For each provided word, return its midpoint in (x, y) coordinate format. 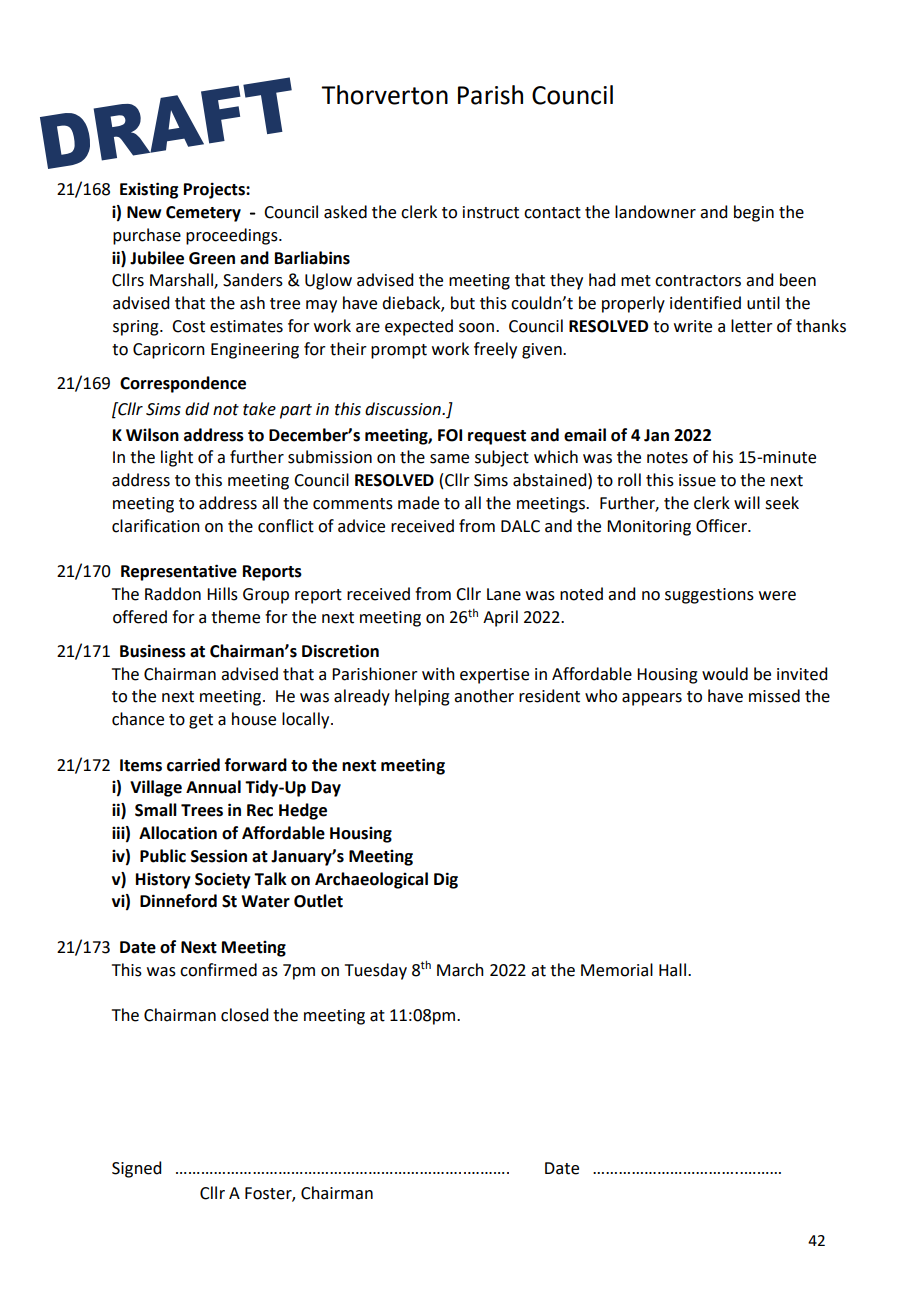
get (201, 721)
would (725, 674)
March (460, 970)
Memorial (617, 970)
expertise (494, 676)
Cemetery (203, 214)
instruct (491, 212)
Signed (136, 1169)
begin (754, 213)
